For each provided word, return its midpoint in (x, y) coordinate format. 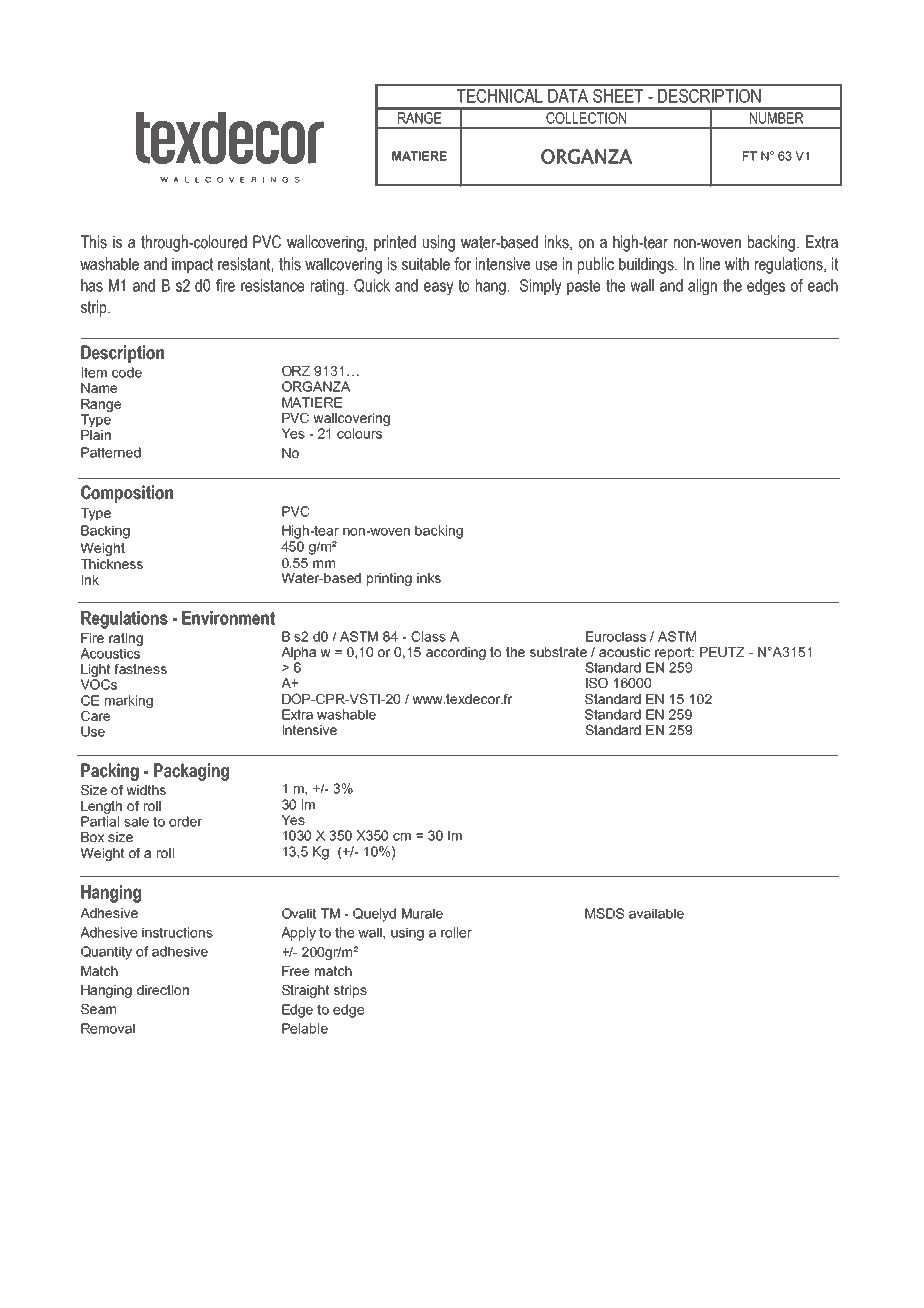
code (127, 372)
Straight (305, 991)
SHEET (618, 96)
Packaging (191, 772)
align (702, 287)
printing (389, 579)
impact (193, 265)
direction (163, 990)
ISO (597, 682)
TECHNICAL (500, 96)
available (656, 913)
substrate (558, 652)
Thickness (112, 564)
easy (439, 289)
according (456, 653)
